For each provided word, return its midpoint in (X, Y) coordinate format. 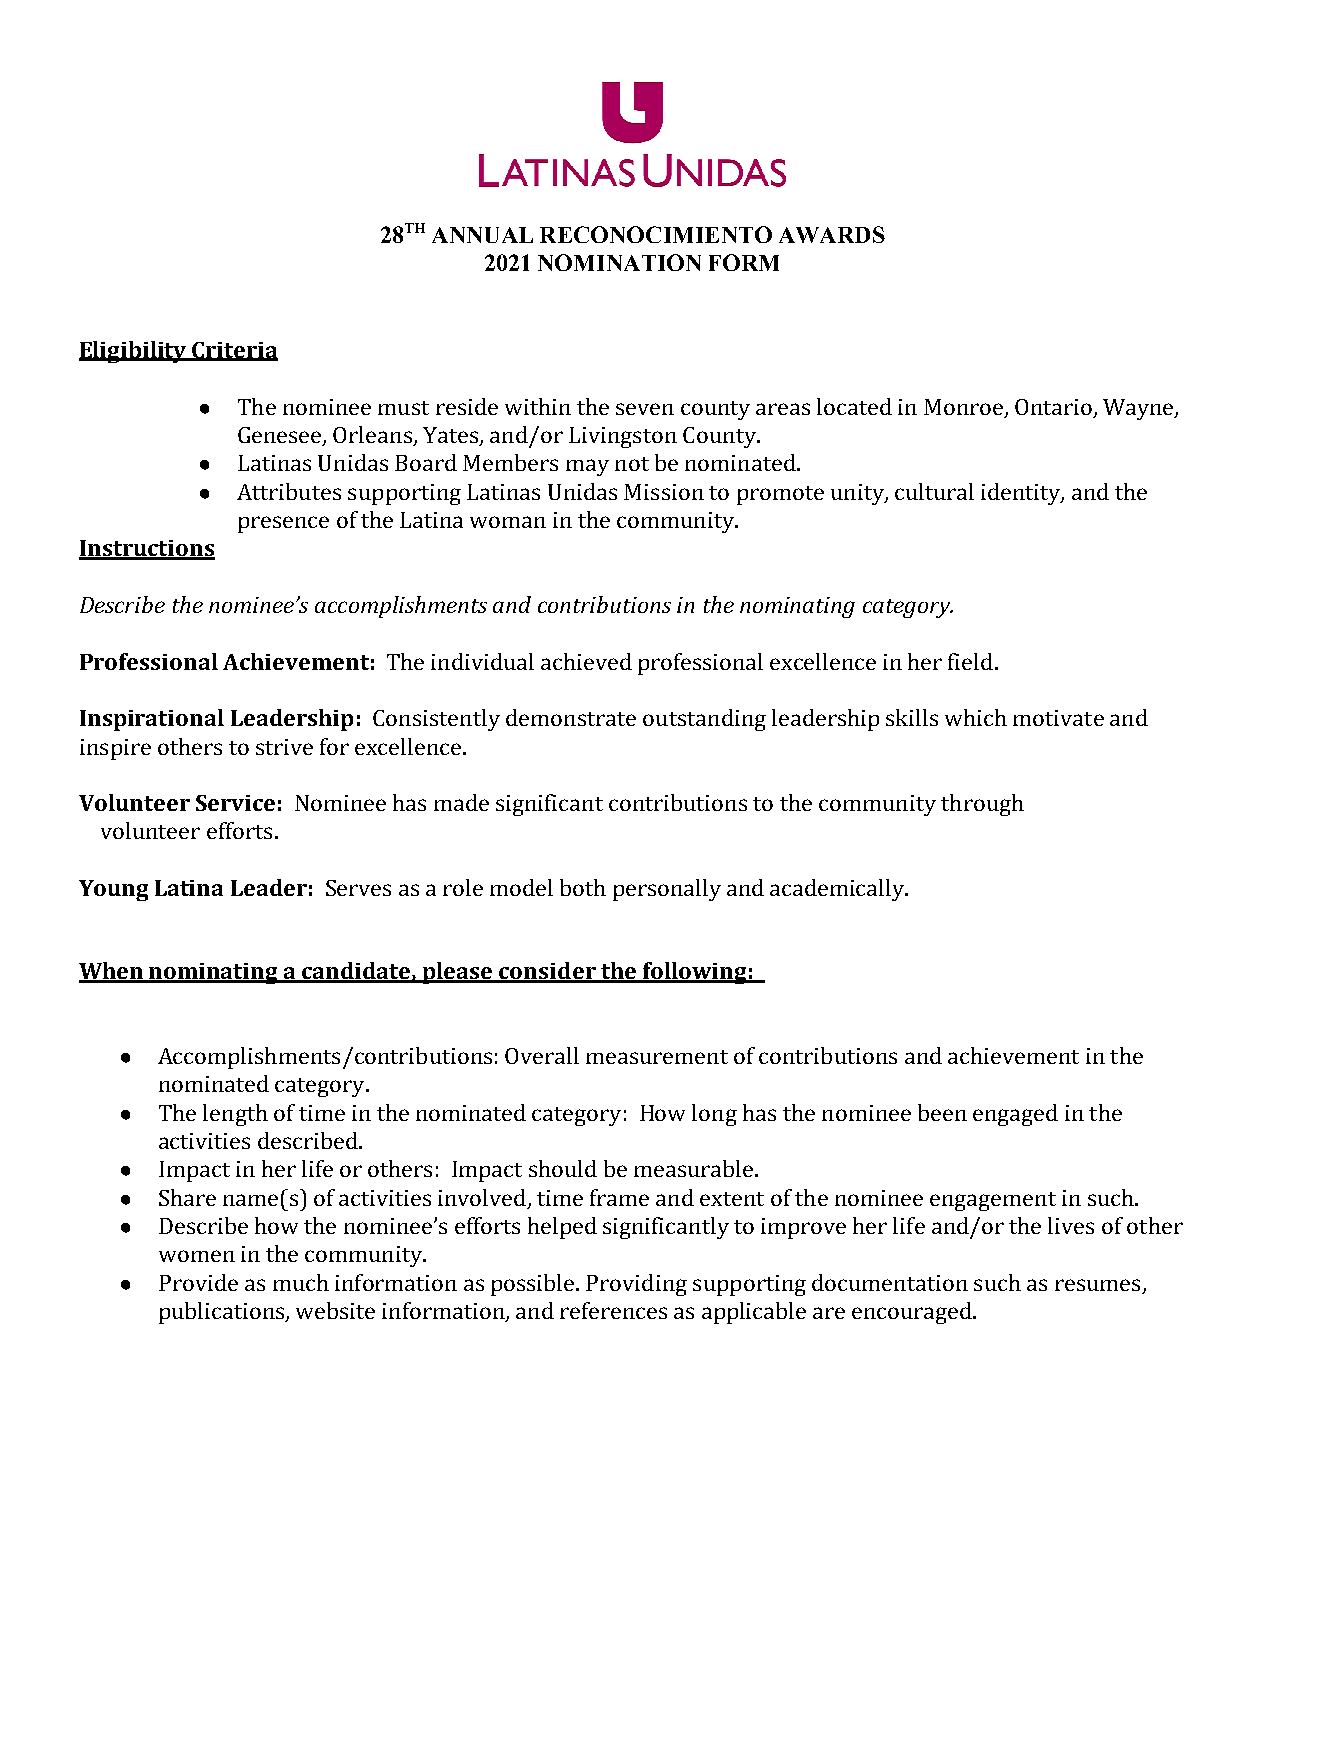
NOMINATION (619, 262)
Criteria (234, 351)
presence (283, 524)
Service (235, 803)
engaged (1015, 1115)
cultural (934, 491)
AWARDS (832, 234)
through (982, 805)
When (112, 972)
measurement (657, 1057)
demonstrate (571, 717)
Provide (198, 1282)
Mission (664, 492)
